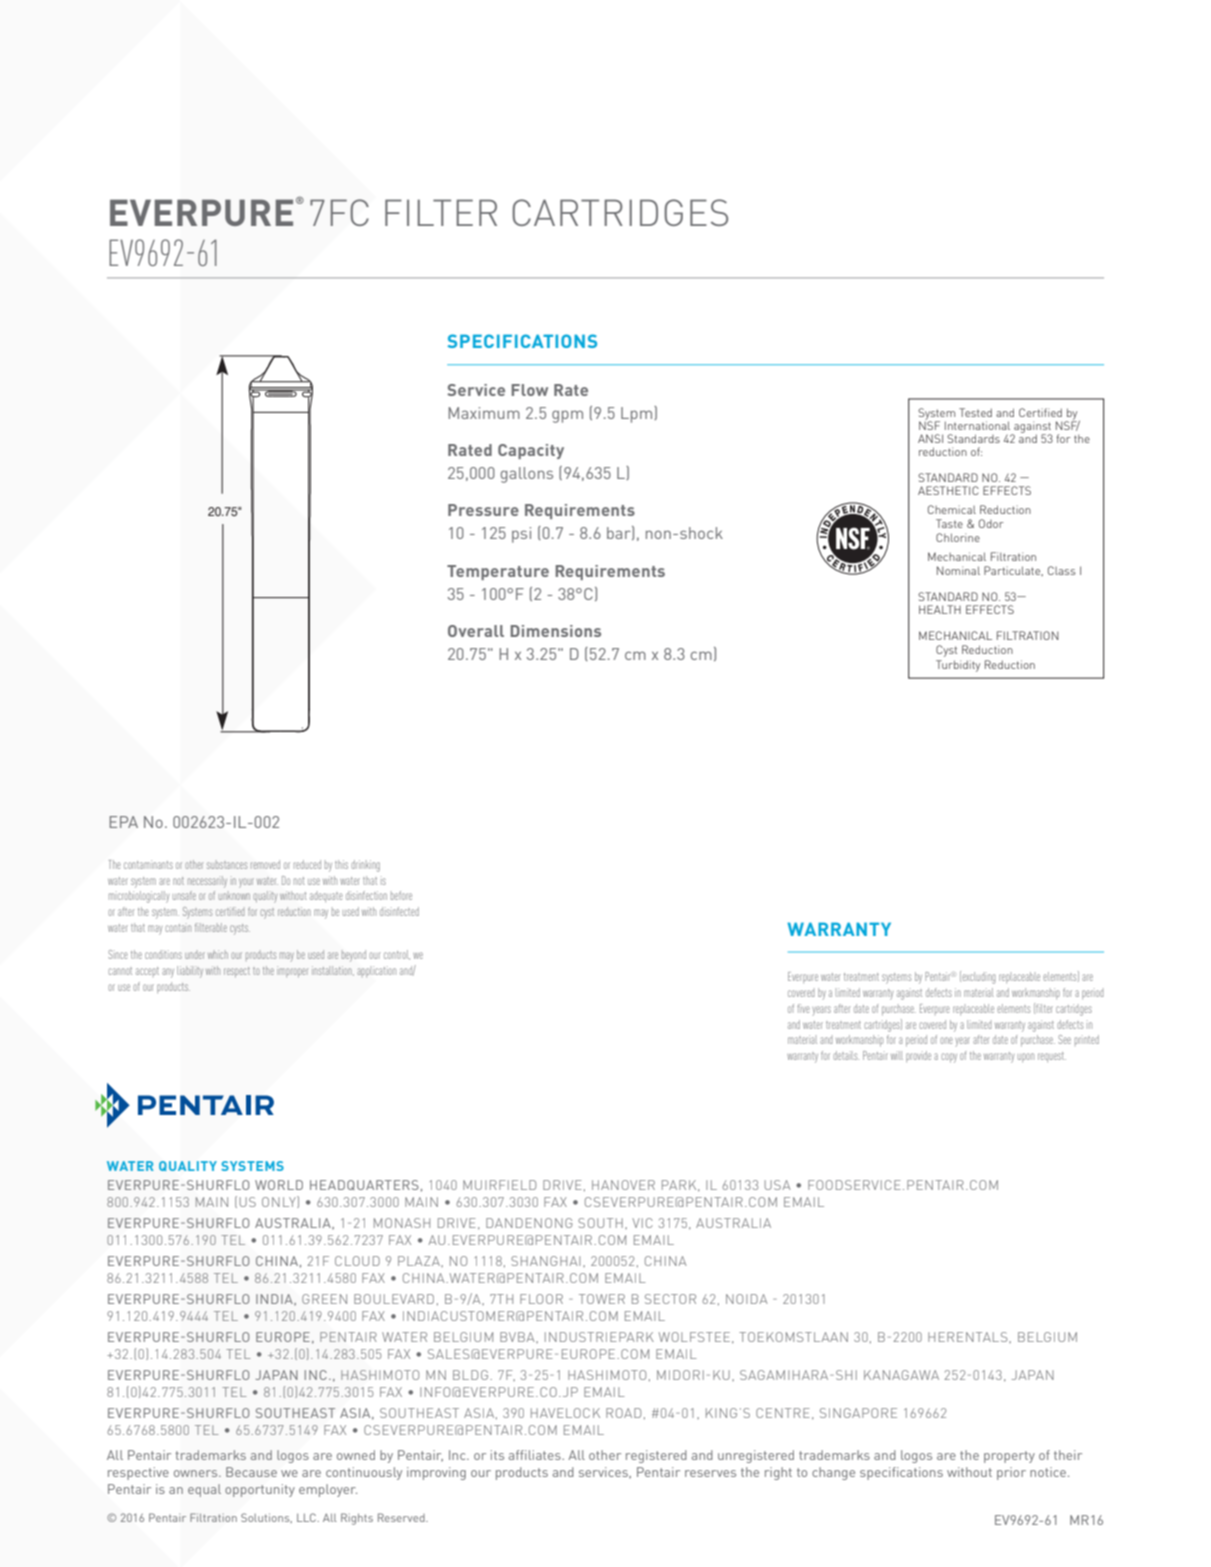 This image has height=1567, width=1211. What do you see at coordinates (977, 425) in the image?
I see `International` at bounding box center [977, 425].
